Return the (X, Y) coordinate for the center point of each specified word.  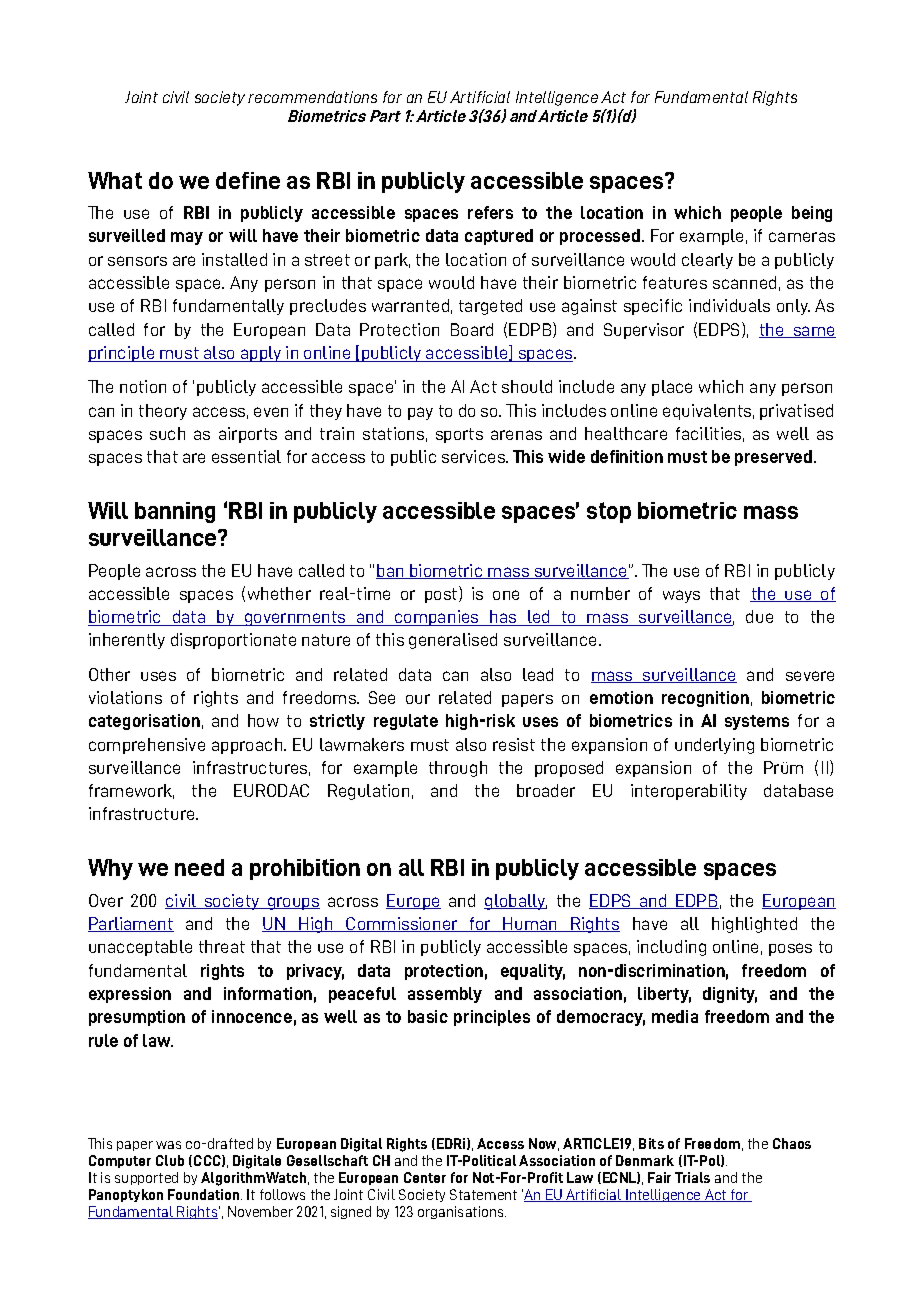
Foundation (205, 1194)
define (248, 180)
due (759, 616)
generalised (453, 641)
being (812, 214)
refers (490, 212)
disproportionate (233, 641)
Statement (483, 1194)
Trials (692, 1177)
